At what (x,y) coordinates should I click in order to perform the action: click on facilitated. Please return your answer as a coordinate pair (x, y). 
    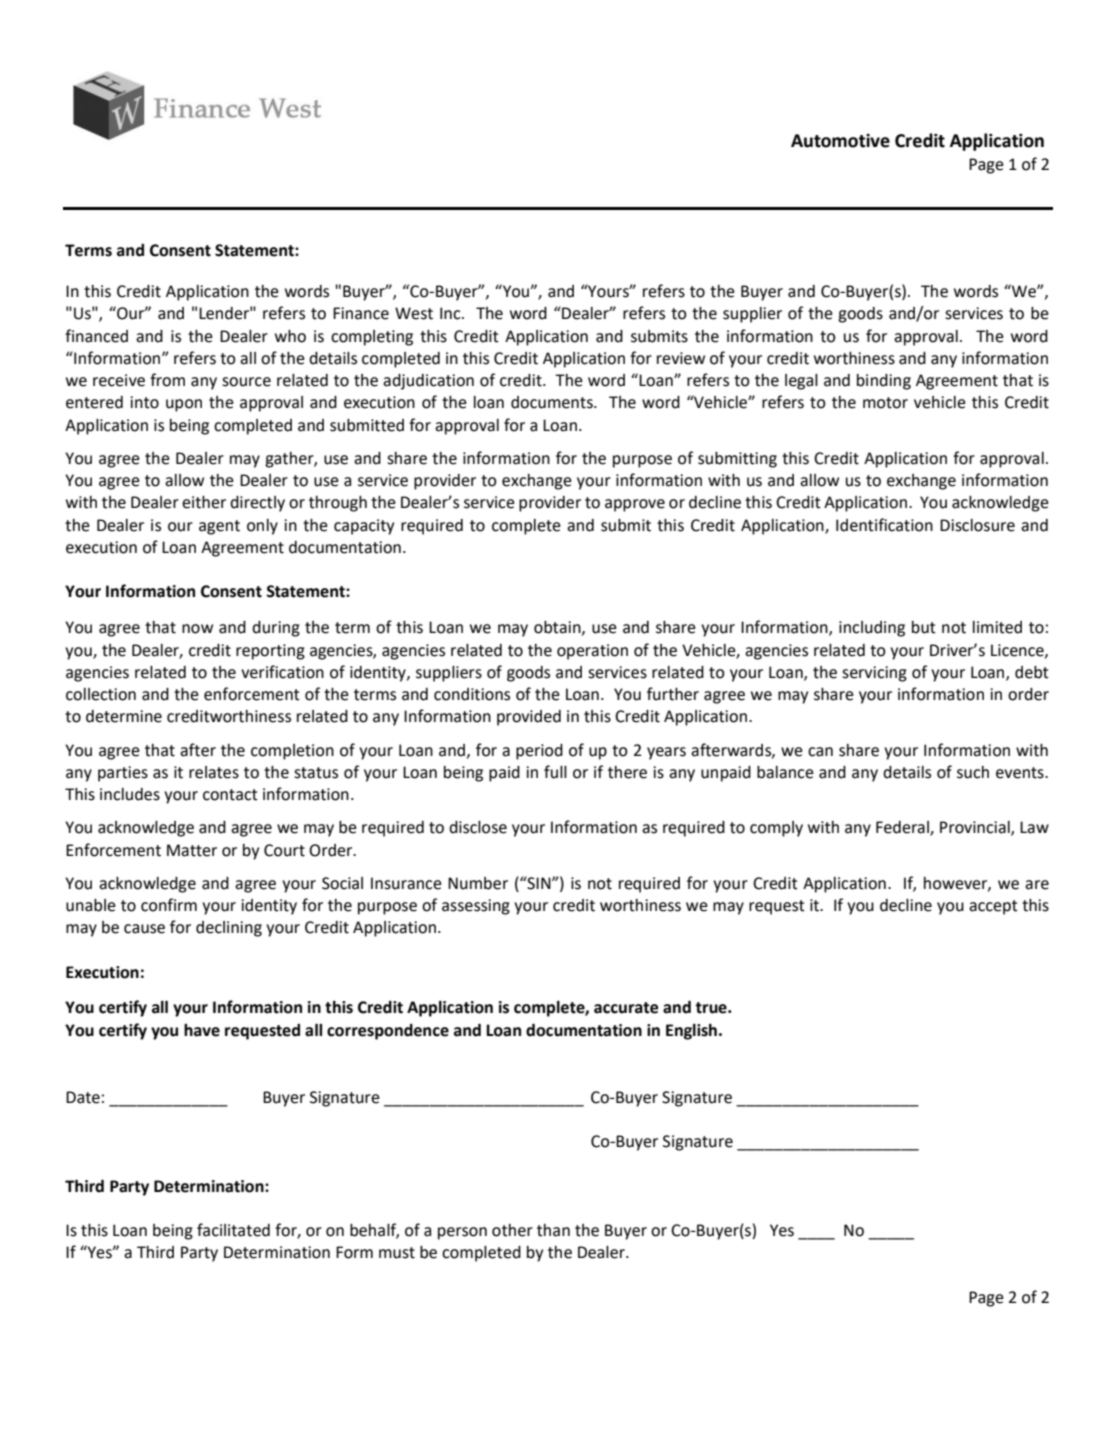
    Looking at the image, I should click on (233, 1230).
